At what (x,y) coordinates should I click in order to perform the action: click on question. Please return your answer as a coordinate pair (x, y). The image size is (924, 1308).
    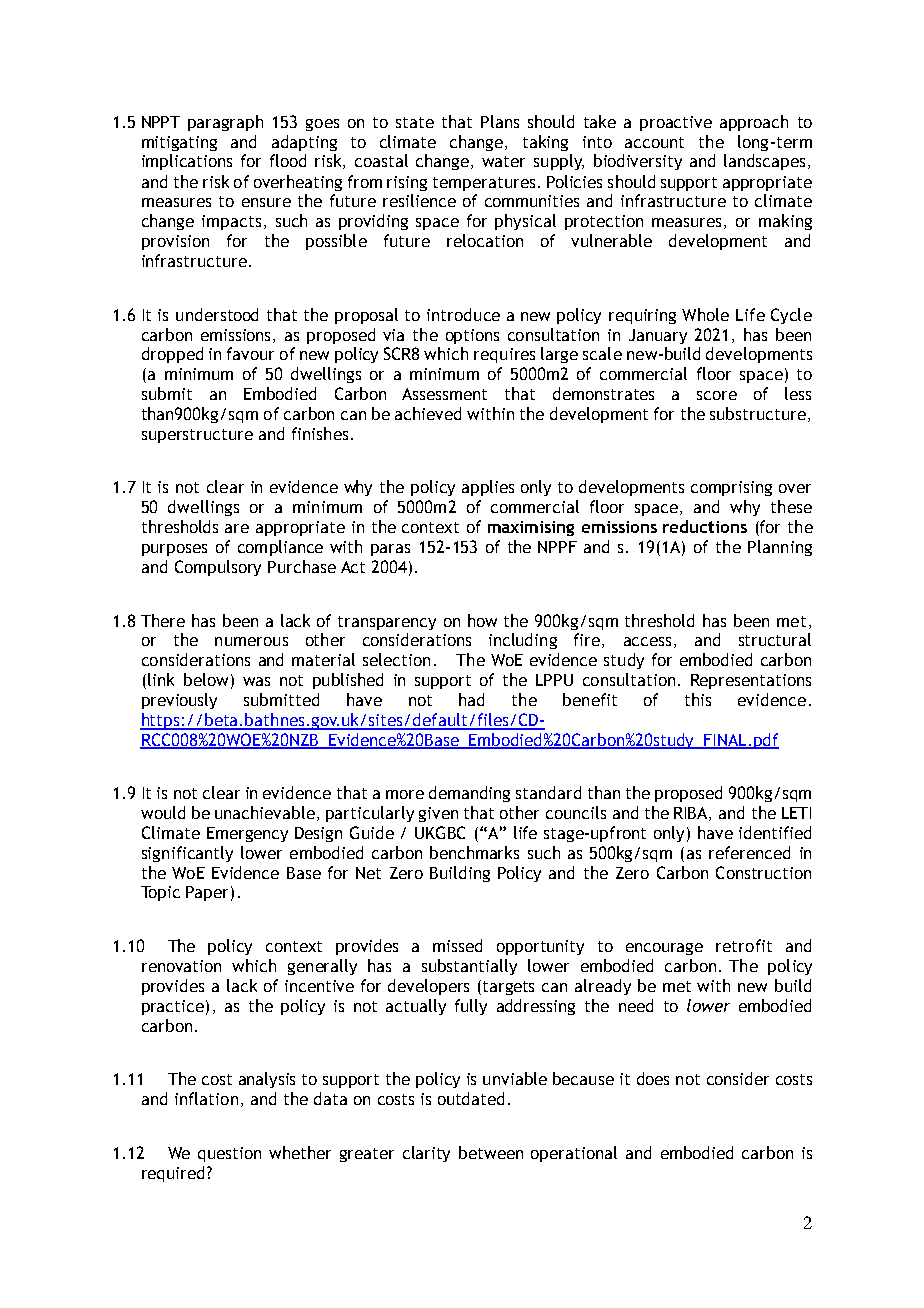
    Looking at the image, I should click on (229, 1154).
